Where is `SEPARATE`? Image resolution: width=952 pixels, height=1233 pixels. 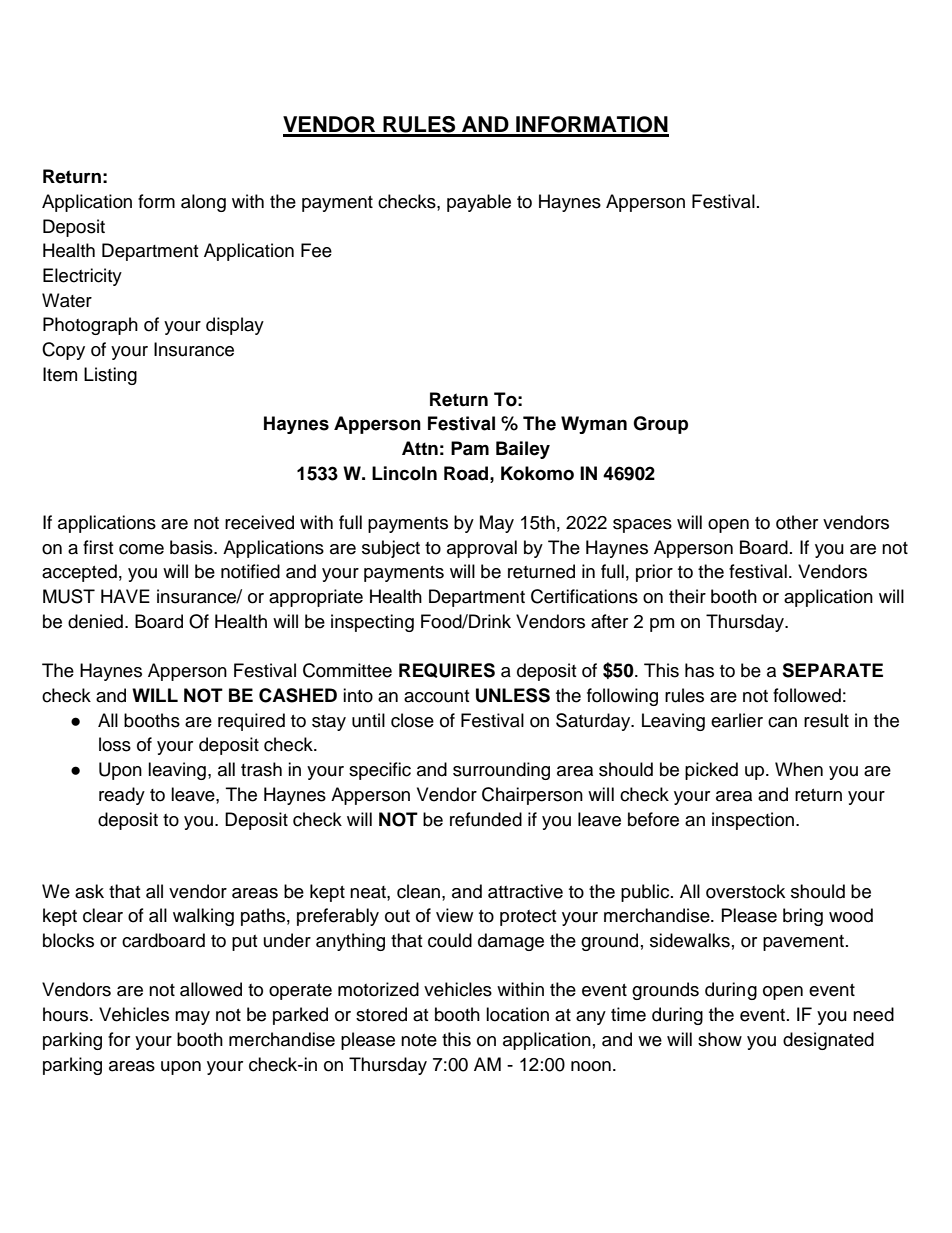 SEPARATE is located at coordinates (832, 670).
